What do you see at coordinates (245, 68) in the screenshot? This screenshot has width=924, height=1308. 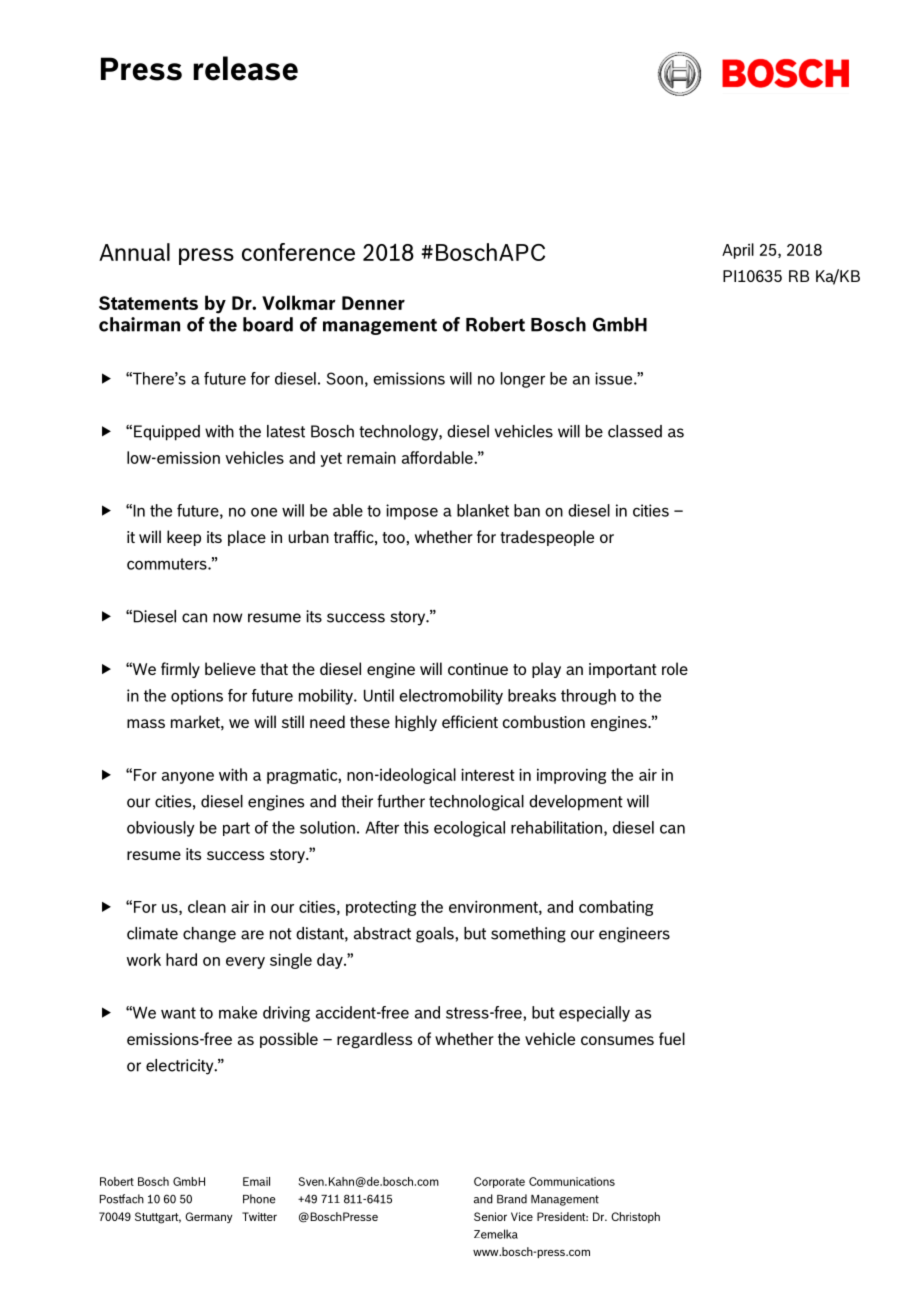 I see `release` at bounding box center [245, 68].
